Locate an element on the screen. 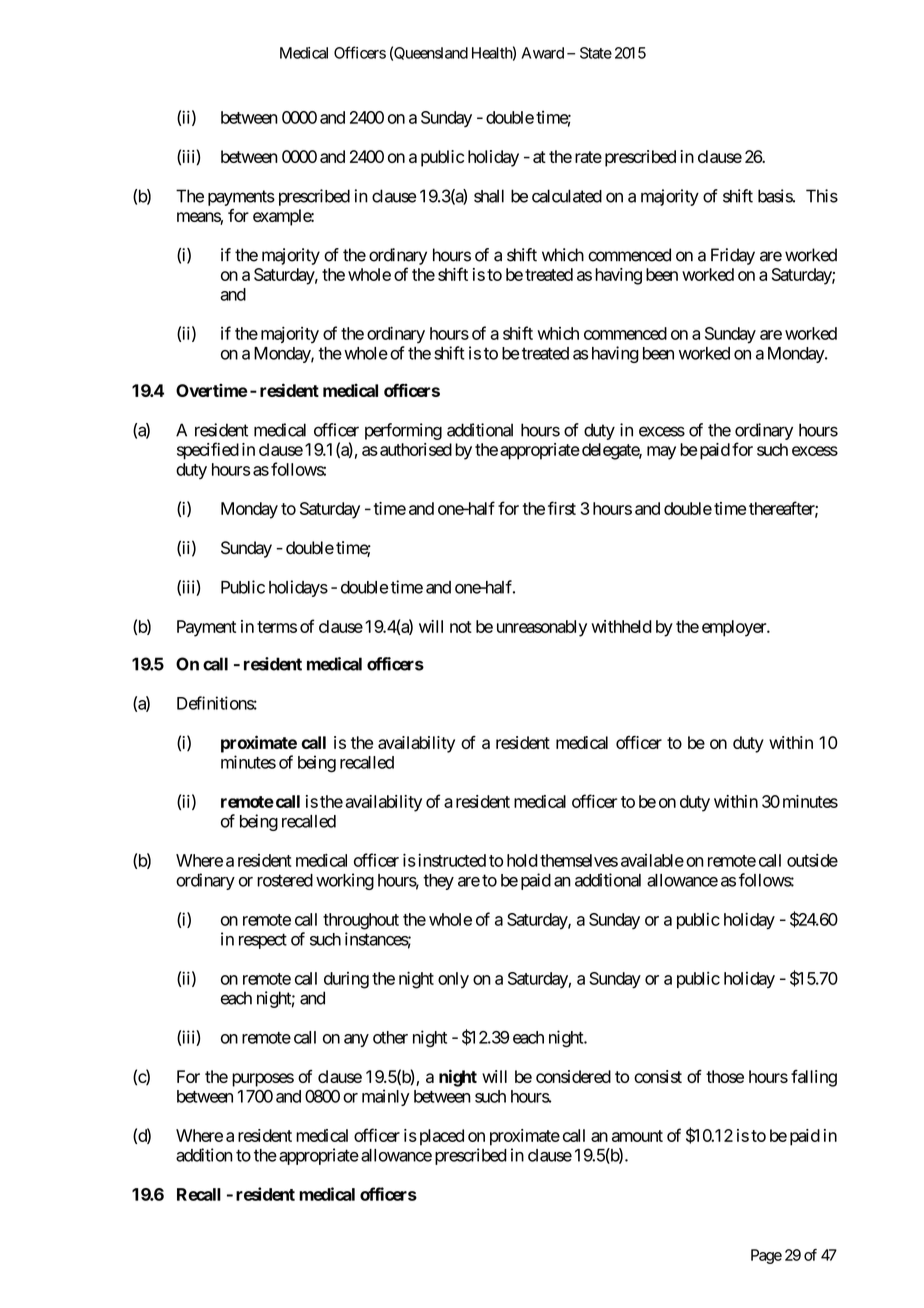 This screenshot has height=1308, width=924. any is located at coordinates (356, 1040).
